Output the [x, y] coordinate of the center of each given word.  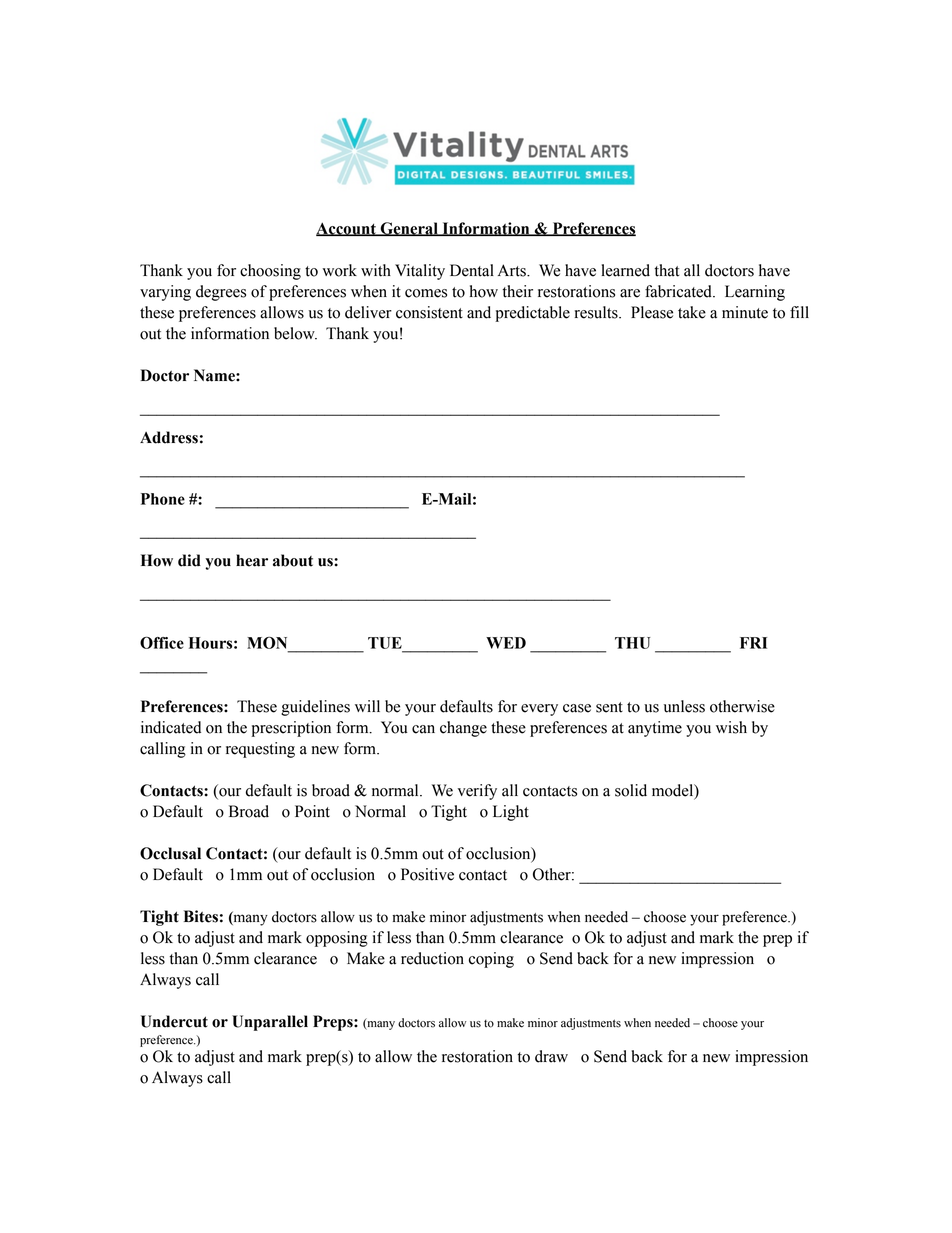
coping [491, 960]
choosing [270, 272]
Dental [472, 270]
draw [551, 1056]
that [667, 270]
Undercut [174, 1021]
